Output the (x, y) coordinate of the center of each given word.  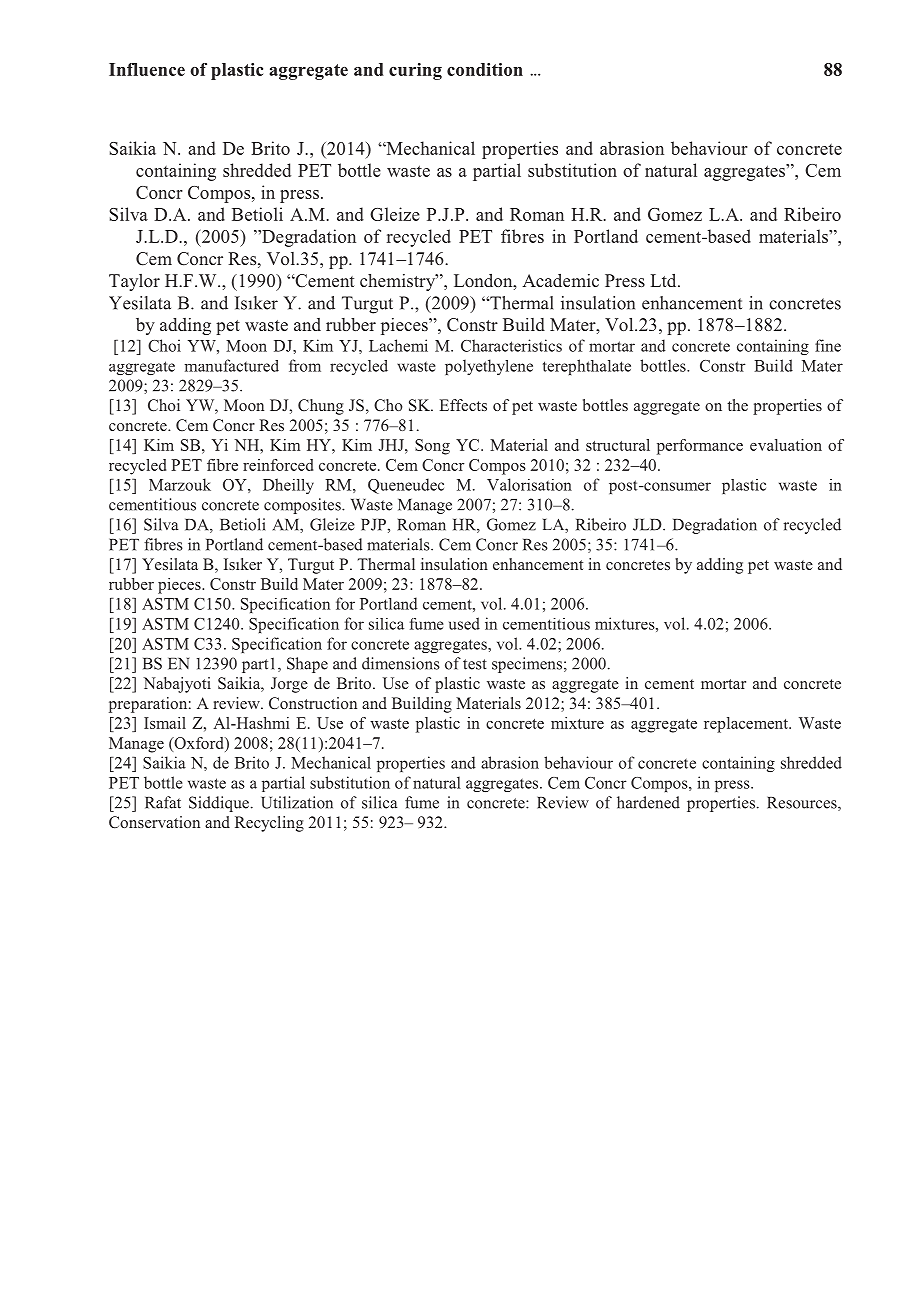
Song (432, 447)
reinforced (278, 465)
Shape (307, 665)
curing (415, 71)
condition (485, 69)
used (464, 623)
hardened (648, 802)
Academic (560, 280)
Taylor (134, 282)
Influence (147, 69)
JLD (648, 525)
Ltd (665, 280)
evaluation (786, 445)
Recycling (269, 824)
